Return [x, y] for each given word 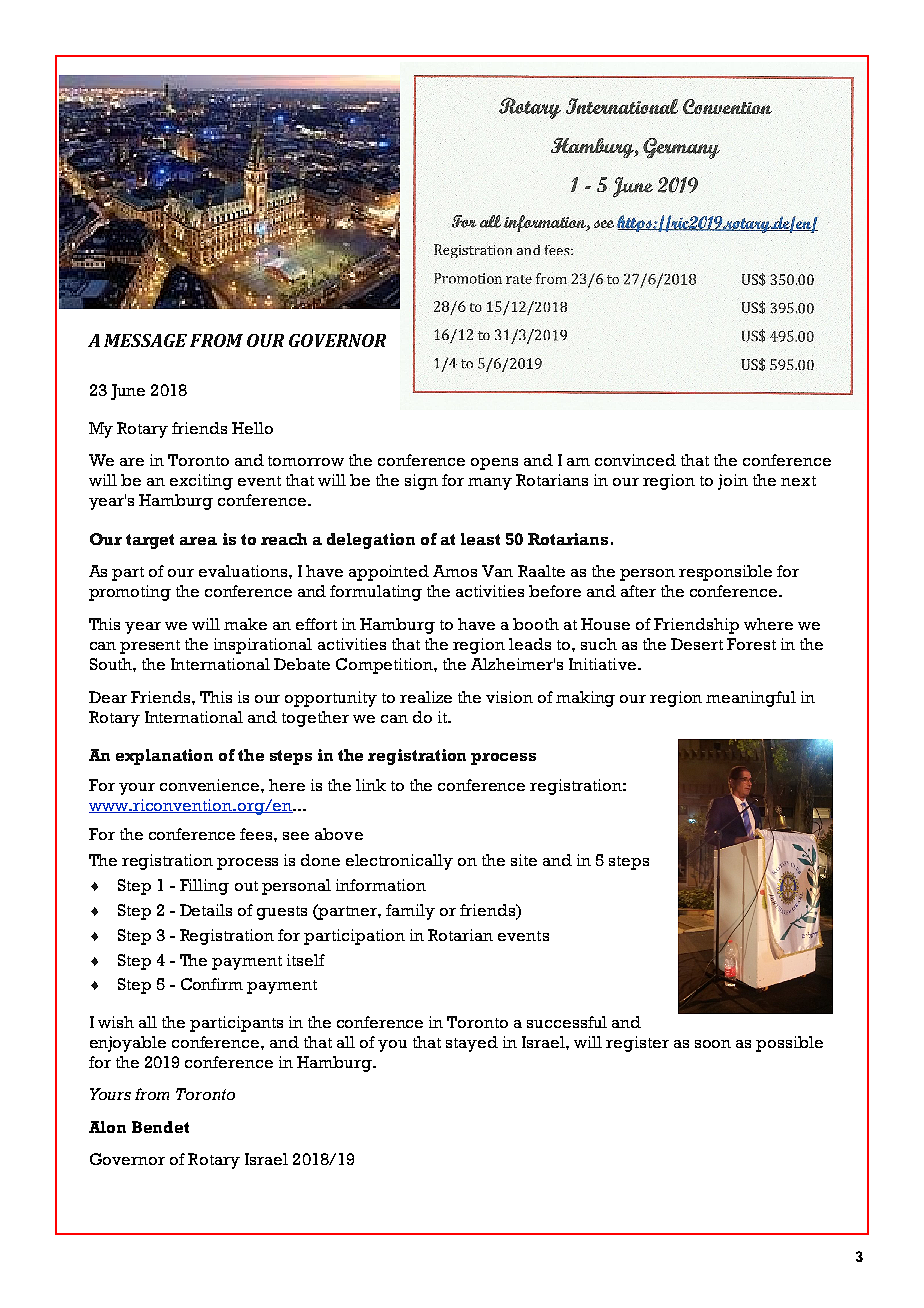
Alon [107, 1127]
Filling [204, 887]
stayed [472, 1044]
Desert [697, 644]
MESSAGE [145, 340]
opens [494, 464]
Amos [455, 571]
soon [713, 1044]
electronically [399, 862]
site [524, 860]
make [245, 624]
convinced [635, 460]
